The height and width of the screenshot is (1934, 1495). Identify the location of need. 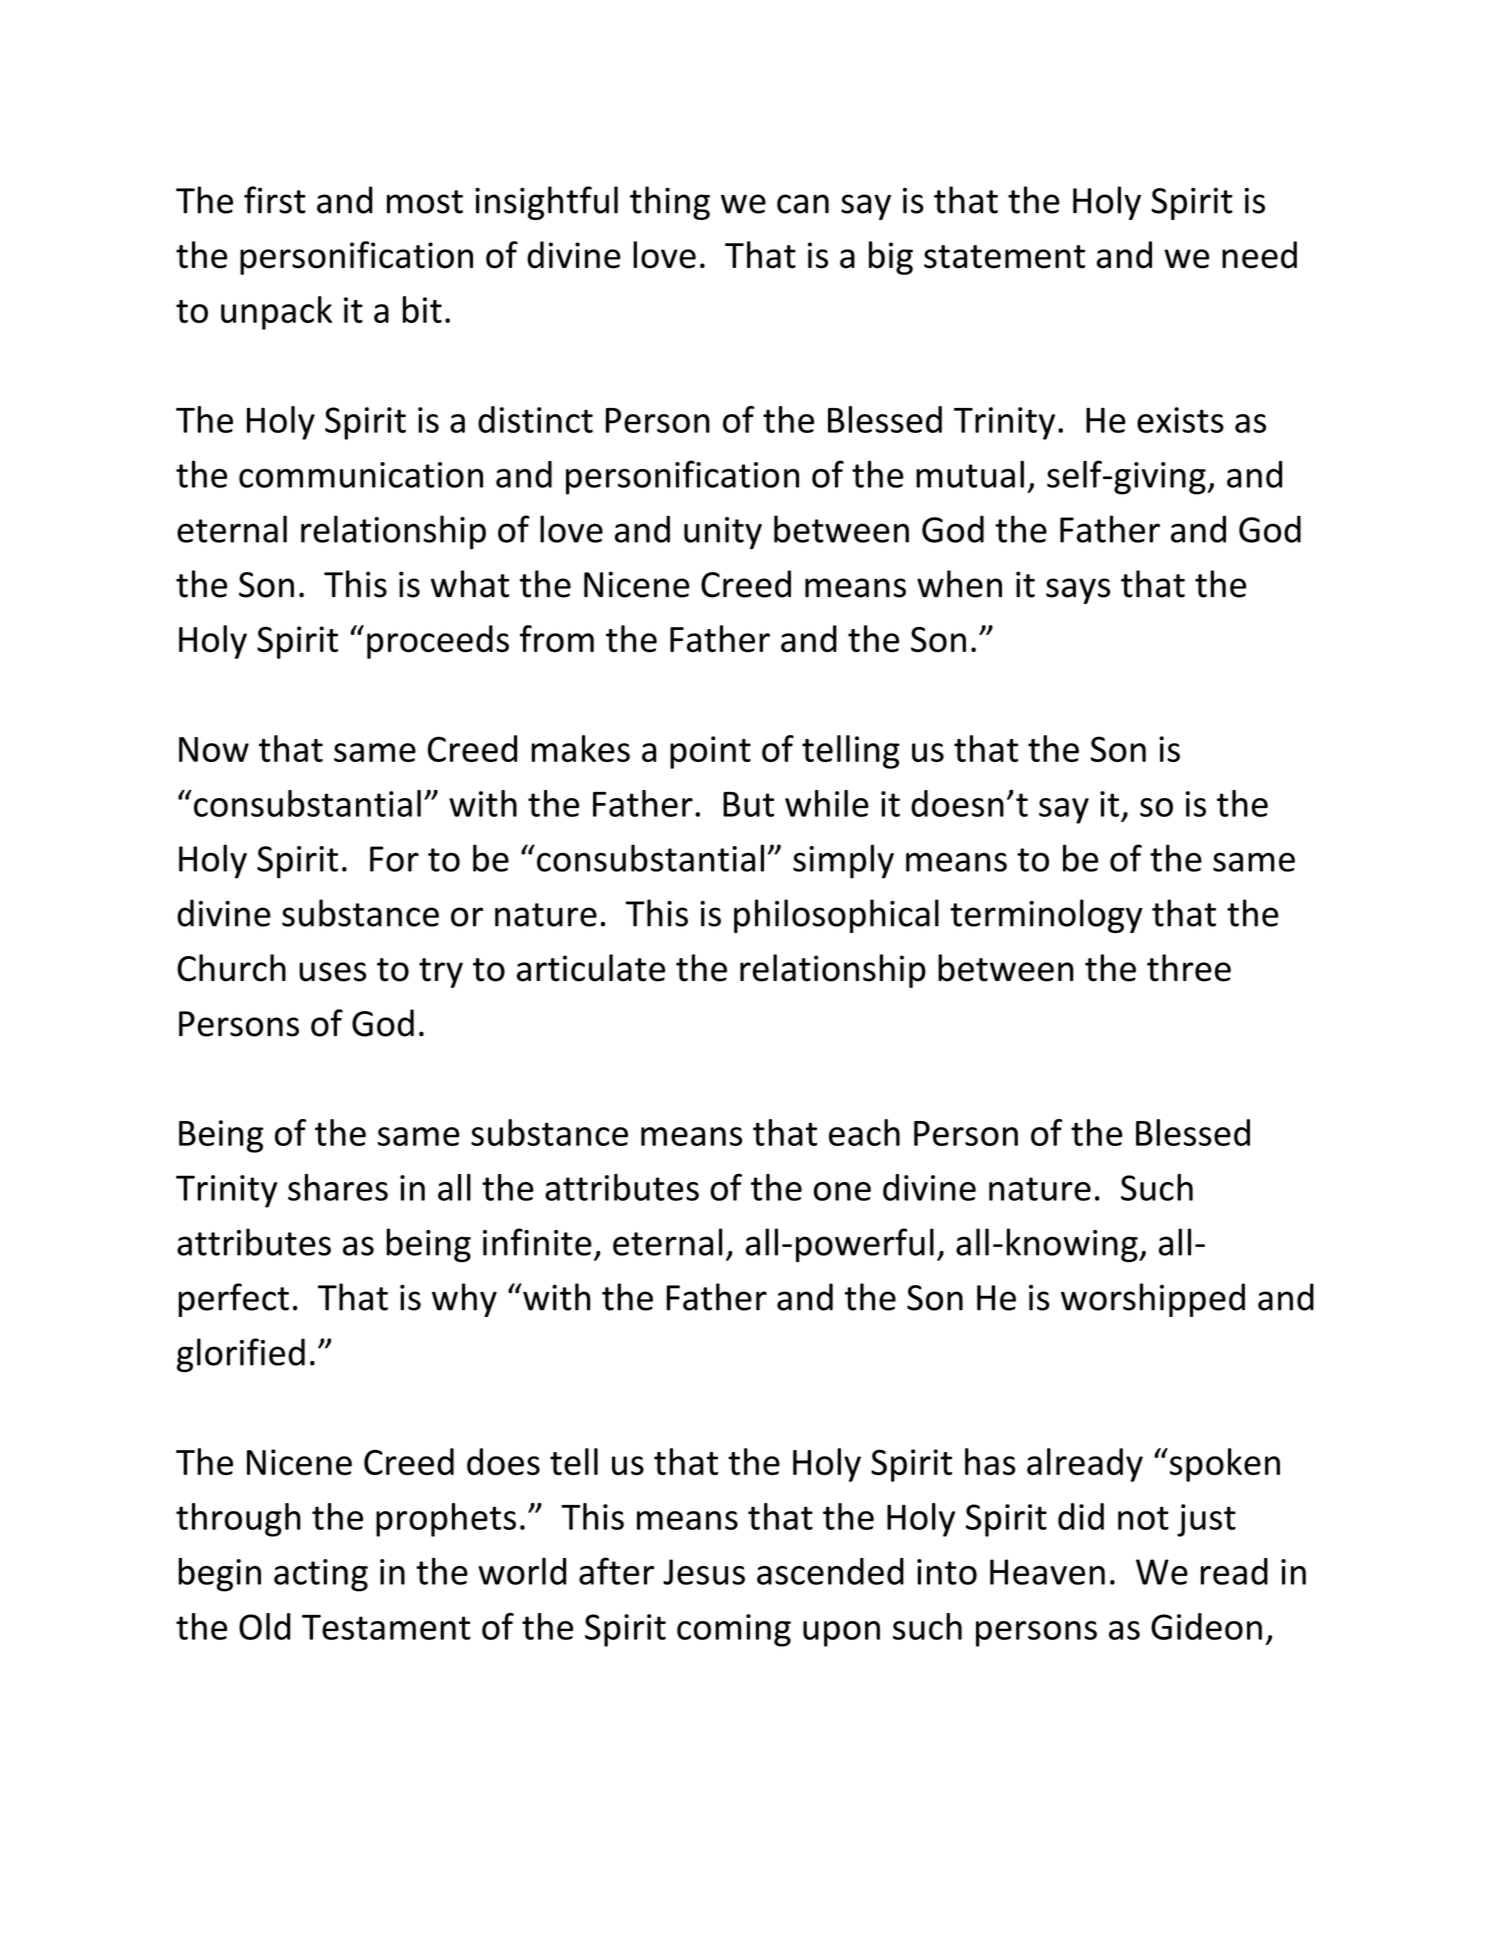
(1259, 255).
